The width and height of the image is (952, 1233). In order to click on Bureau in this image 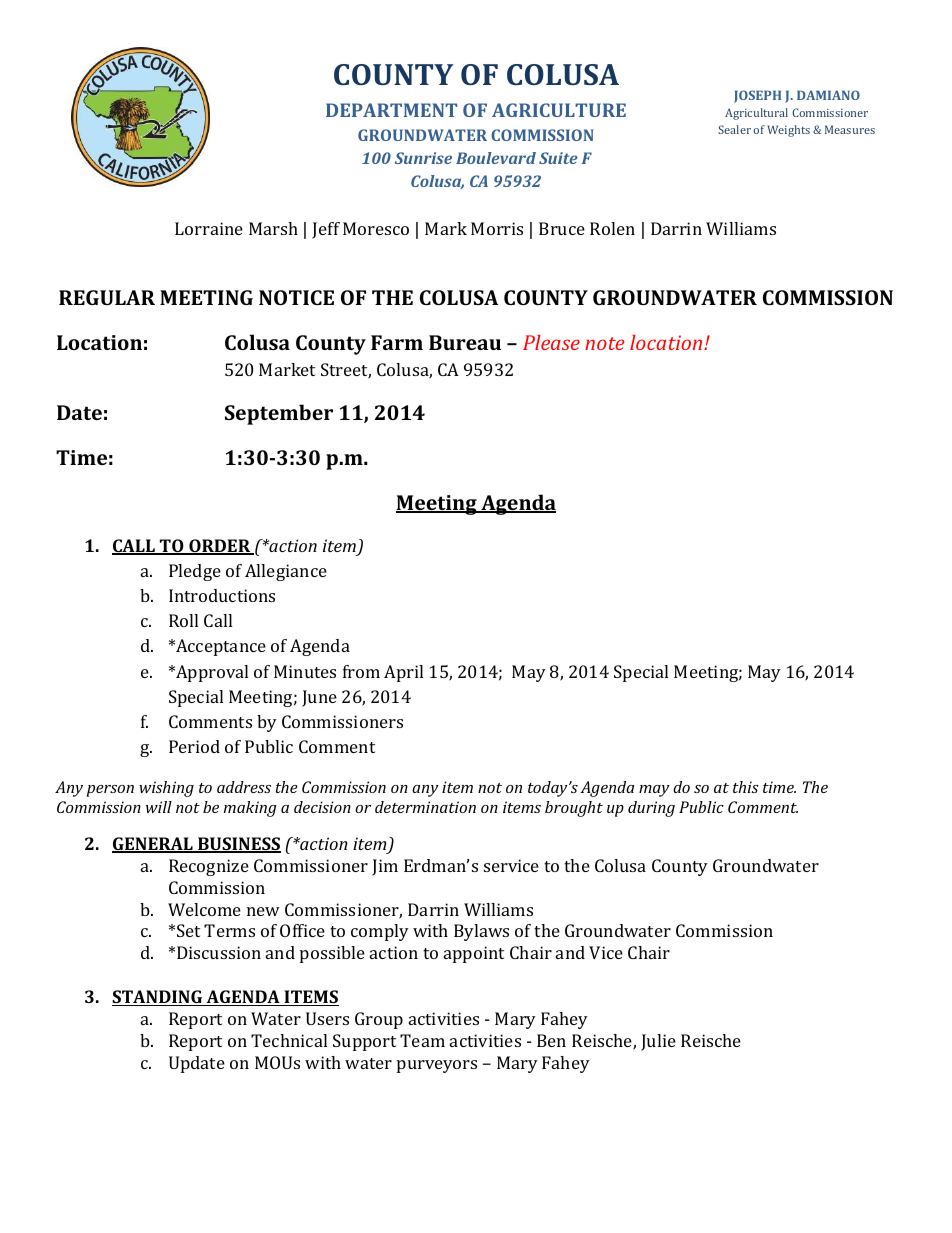, I will do `click(465, 342)`.
